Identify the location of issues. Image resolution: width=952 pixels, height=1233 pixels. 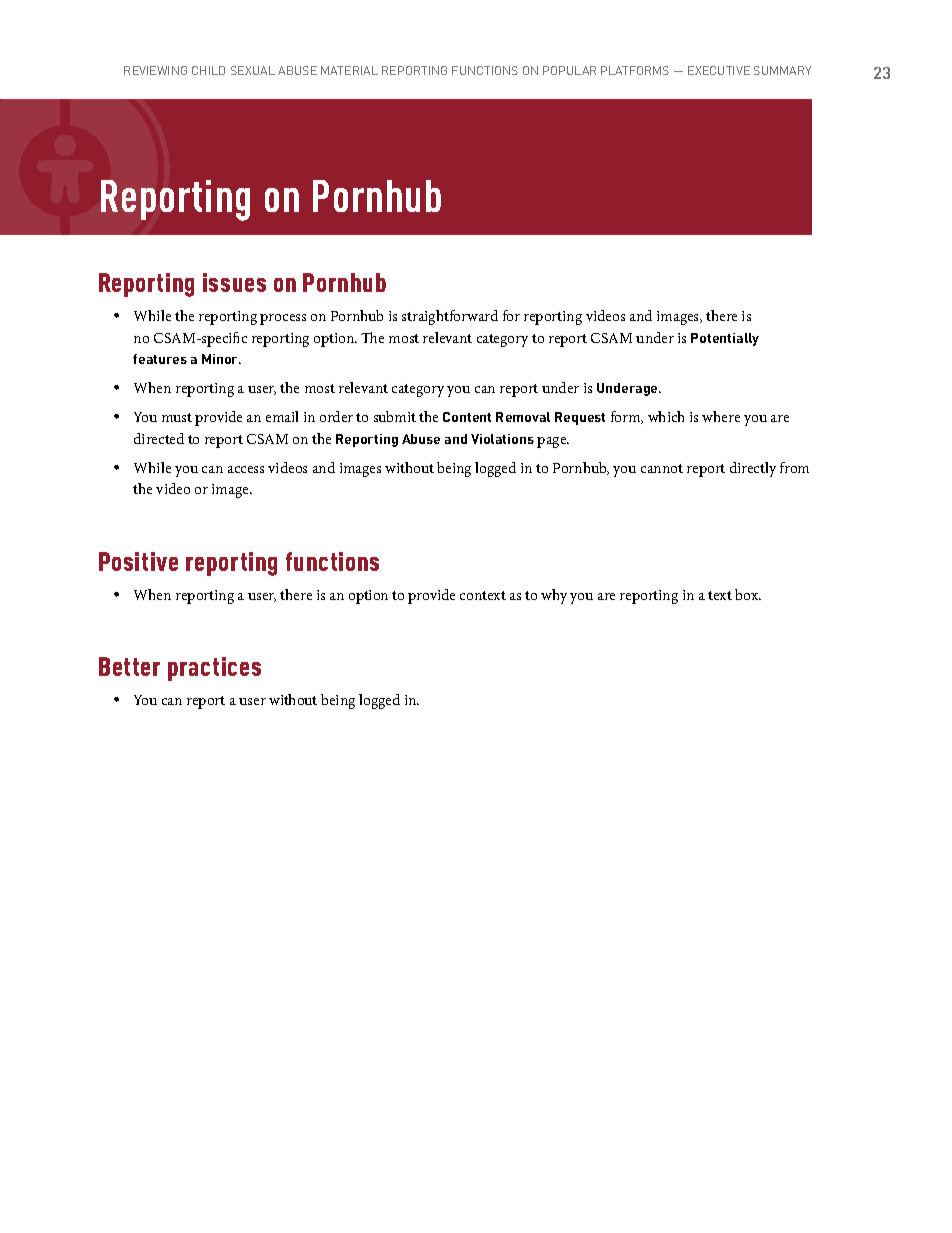
(234, 282).
